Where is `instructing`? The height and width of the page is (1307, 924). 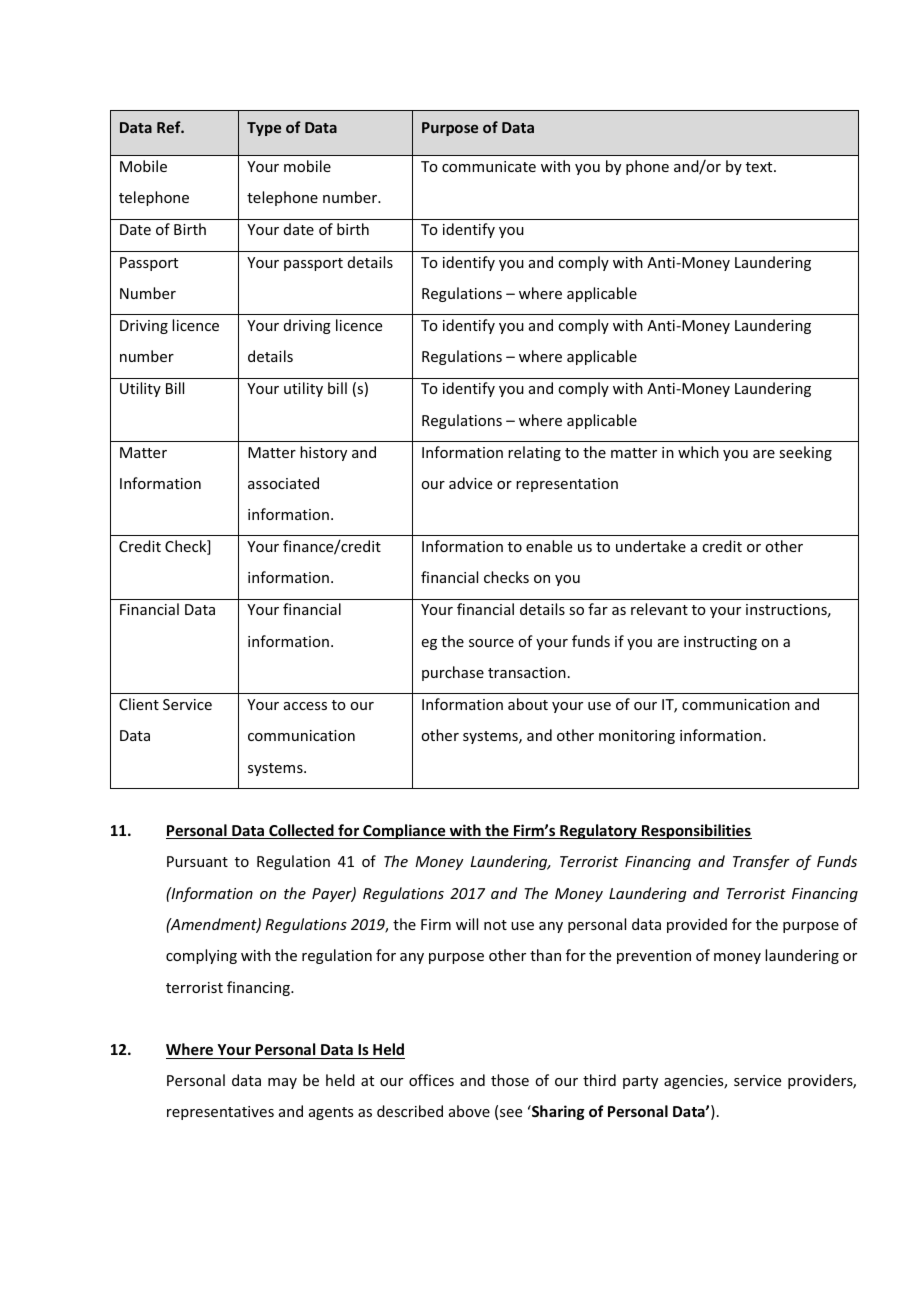
instructing is located at coordinates (720, 643).
